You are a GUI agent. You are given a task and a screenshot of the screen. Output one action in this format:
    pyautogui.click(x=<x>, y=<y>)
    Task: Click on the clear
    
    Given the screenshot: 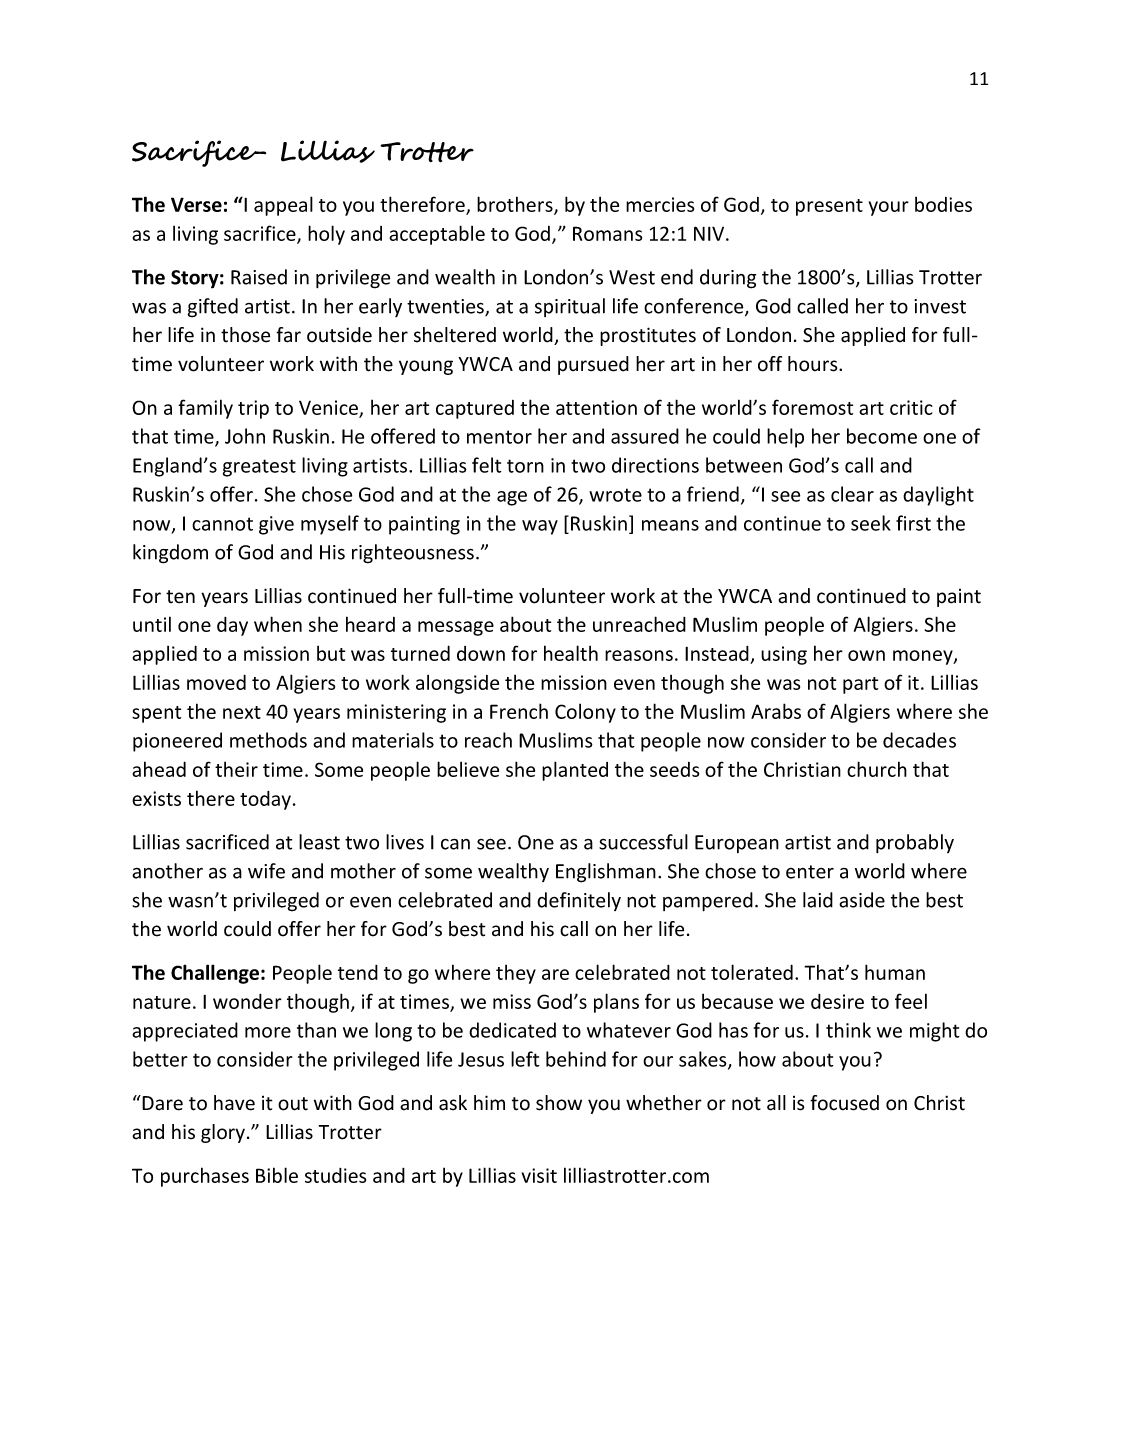 What is the action you would take?
    pyautogui.click(x=852, y=494)
